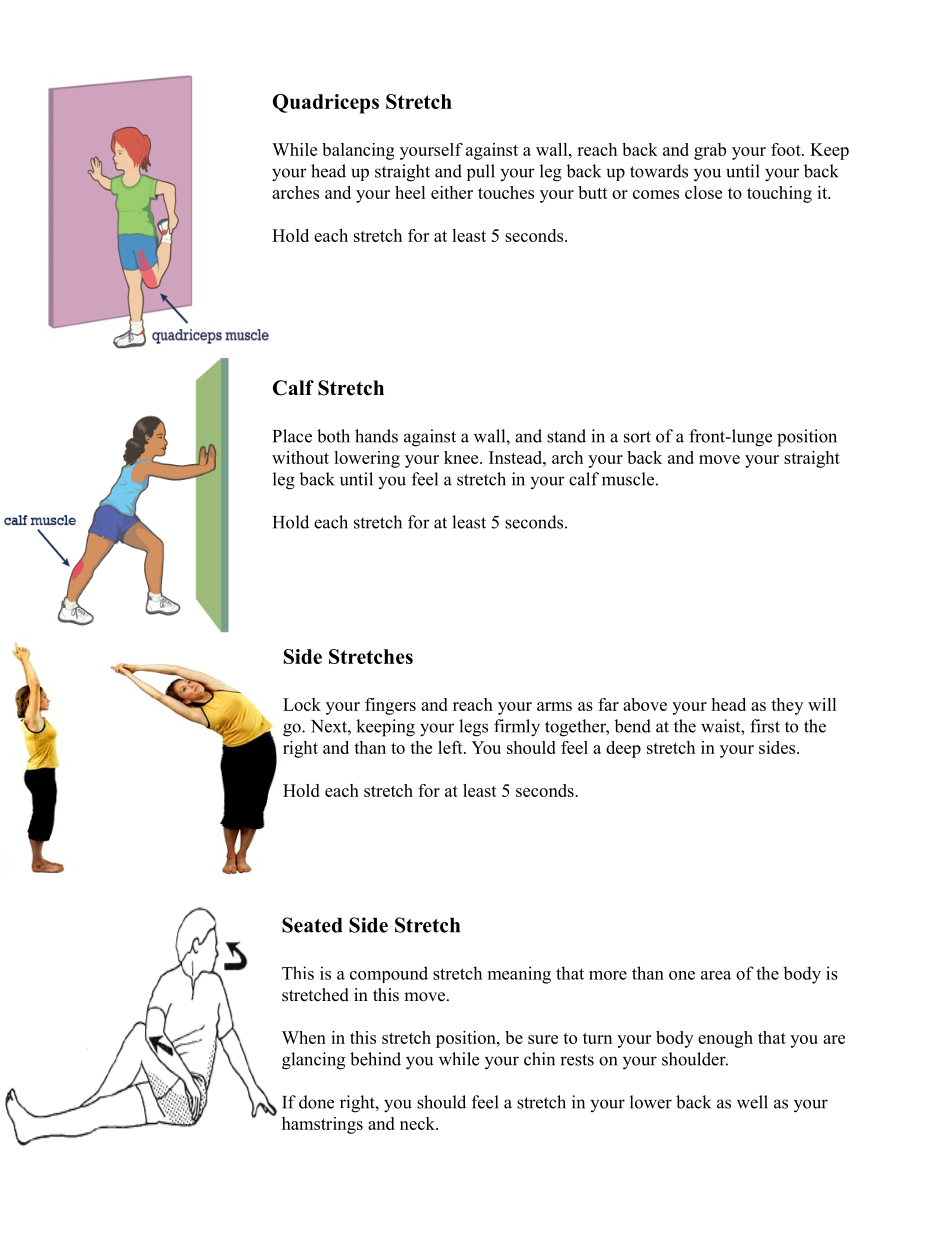 The width and height of the screenshot is (952, 1233). Describe the element at coordinates (554, 706) in the screenshot. I see `arms` at that location.
